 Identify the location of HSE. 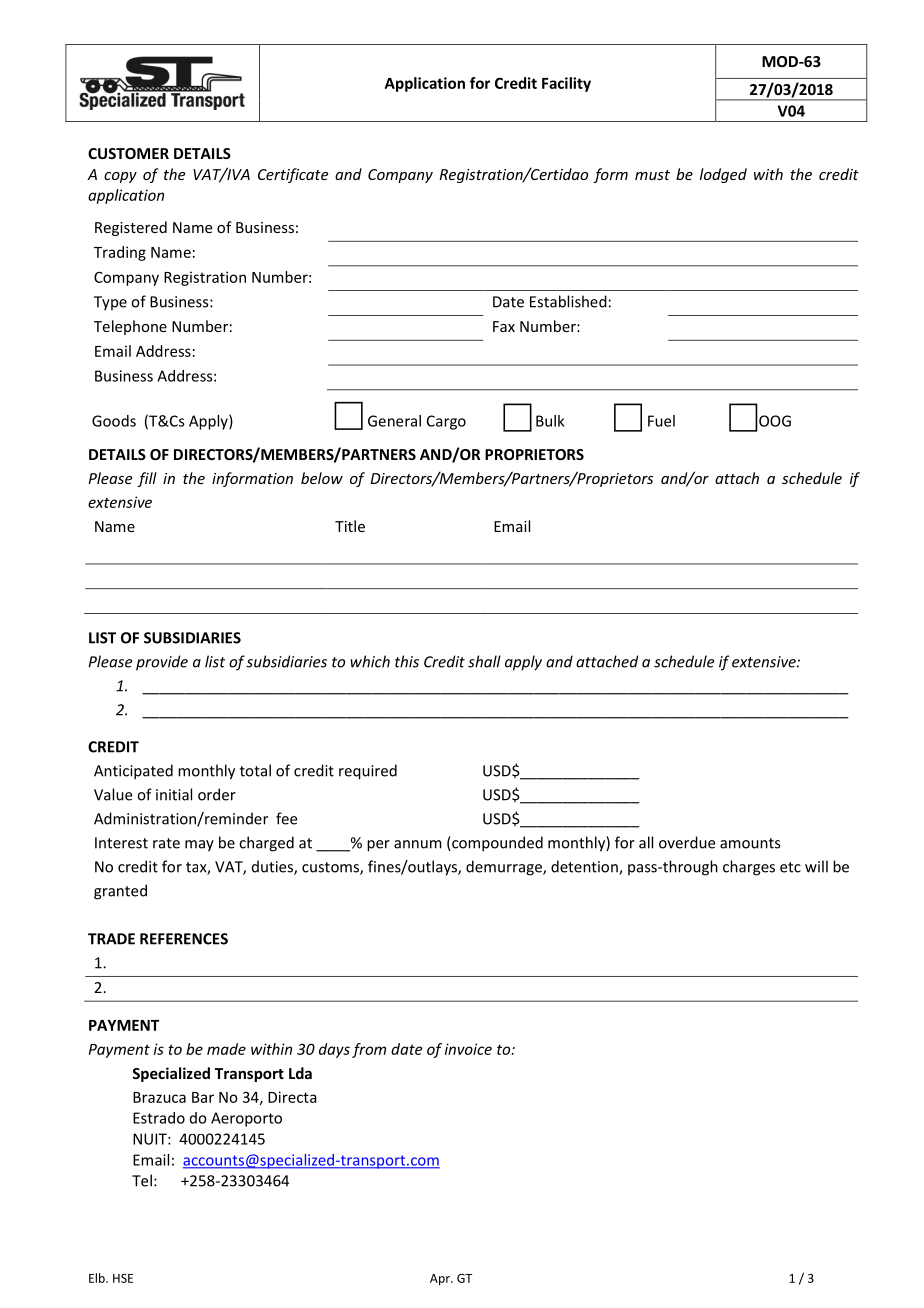
(123, 1278).
